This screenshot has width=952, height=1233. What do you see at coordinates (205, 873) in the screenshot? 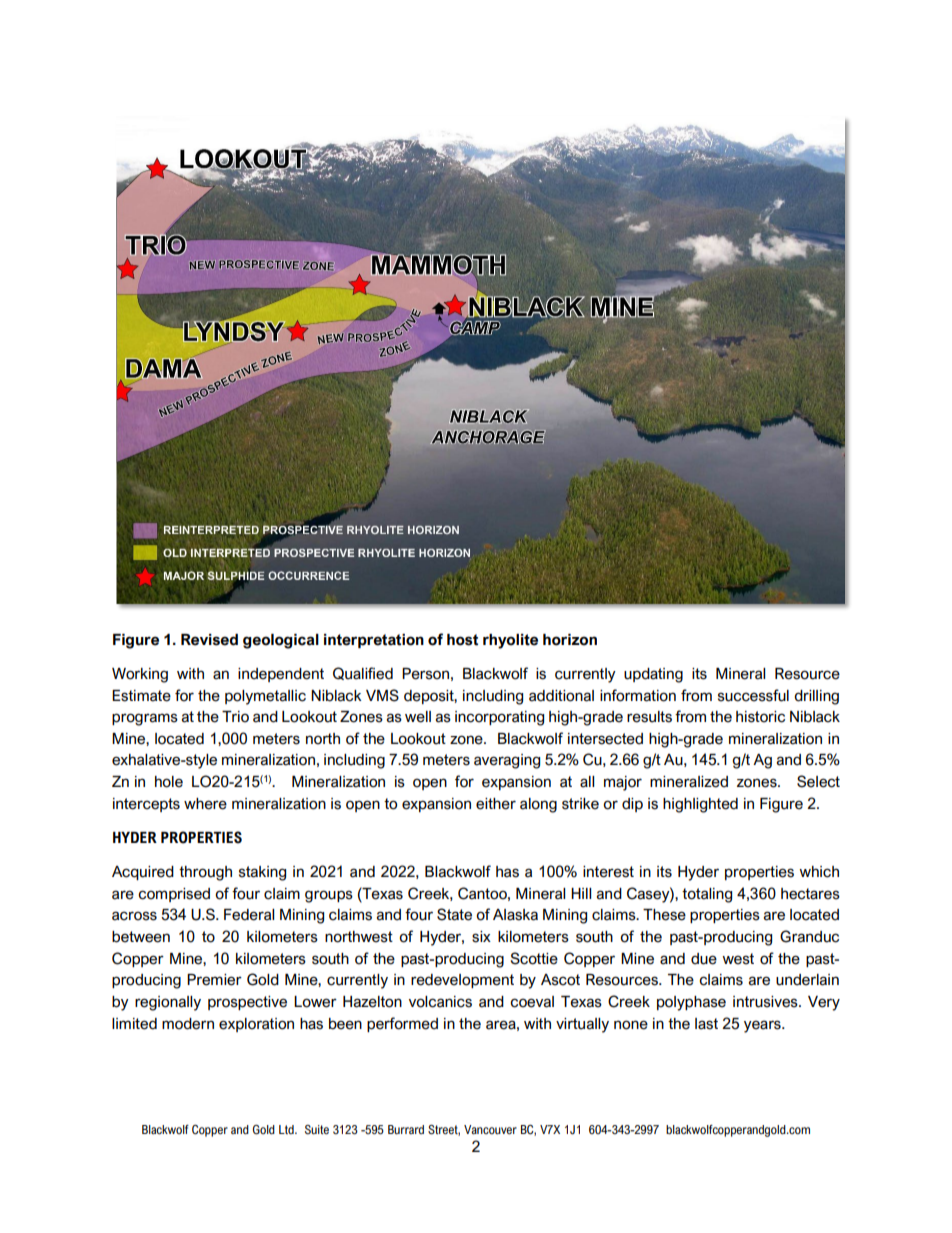
I see `through` at bounding box center [205, 873].
